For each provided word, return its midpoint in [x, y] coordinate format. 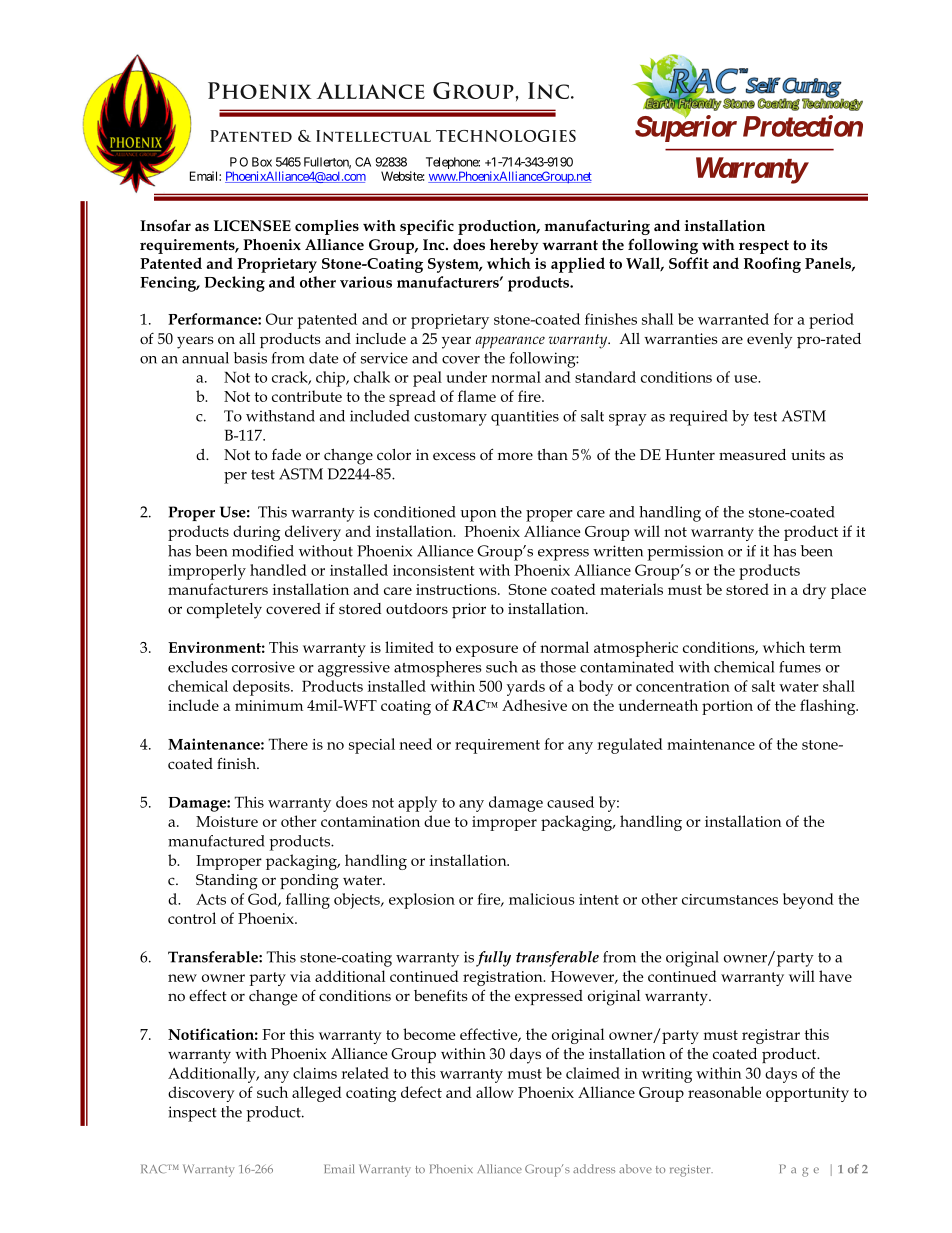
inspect [192, 1114]
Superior [686, 128]
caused [570, 802]
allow [495, 1092]
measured [752, 454]
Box [262, 162]
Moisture [227, 821]
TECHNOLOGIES [506, 136]
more [515, 456]
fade [286, 454]
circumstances [730, 899]
